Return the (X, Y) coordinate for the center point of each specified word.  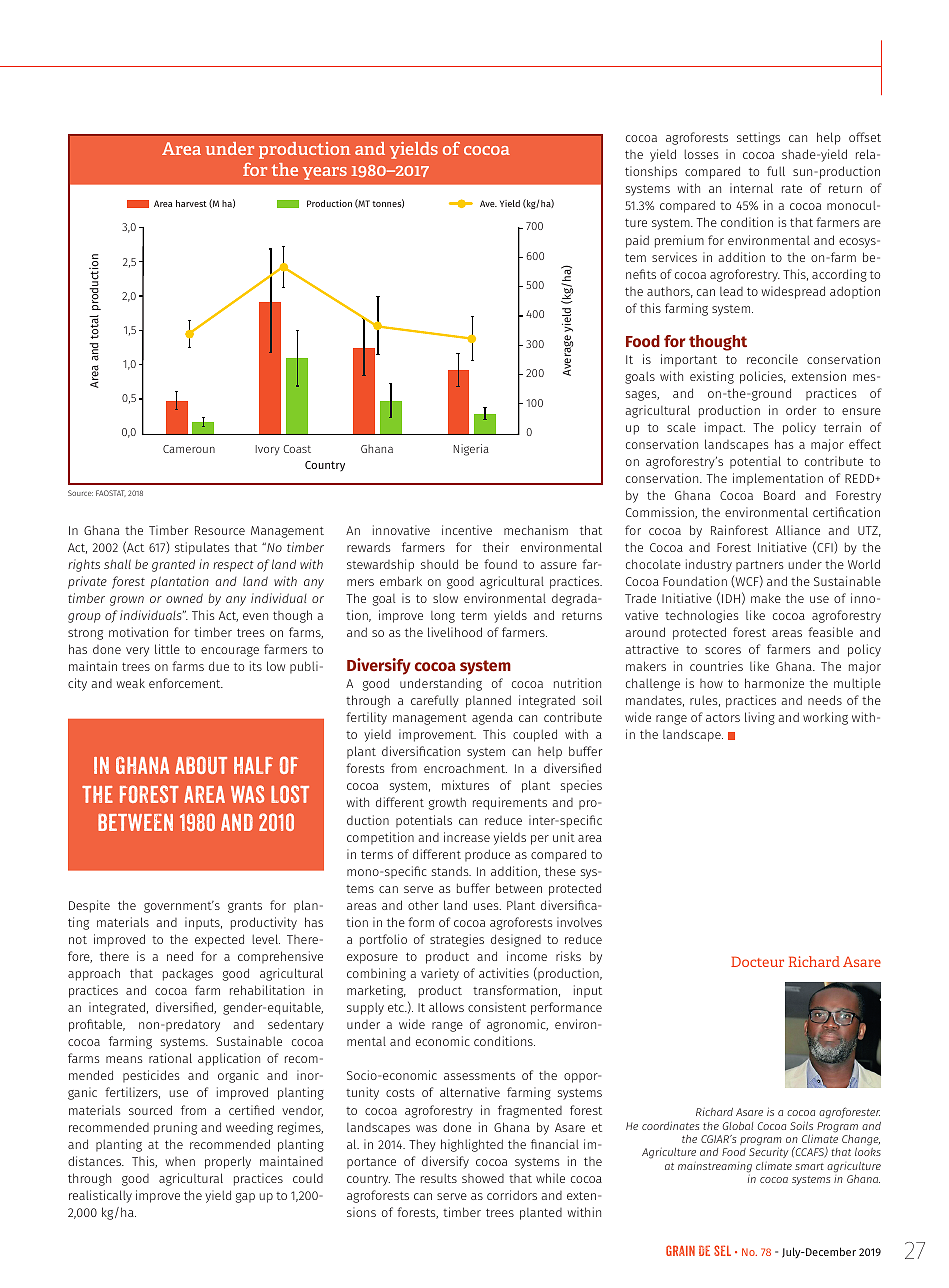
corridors (512, 1195)
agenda (492, 718)
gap (245, 1198)
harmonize (774, 683)
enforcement (186, 683)
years (325, 173)
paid (637, 241)
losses (701, 154)
